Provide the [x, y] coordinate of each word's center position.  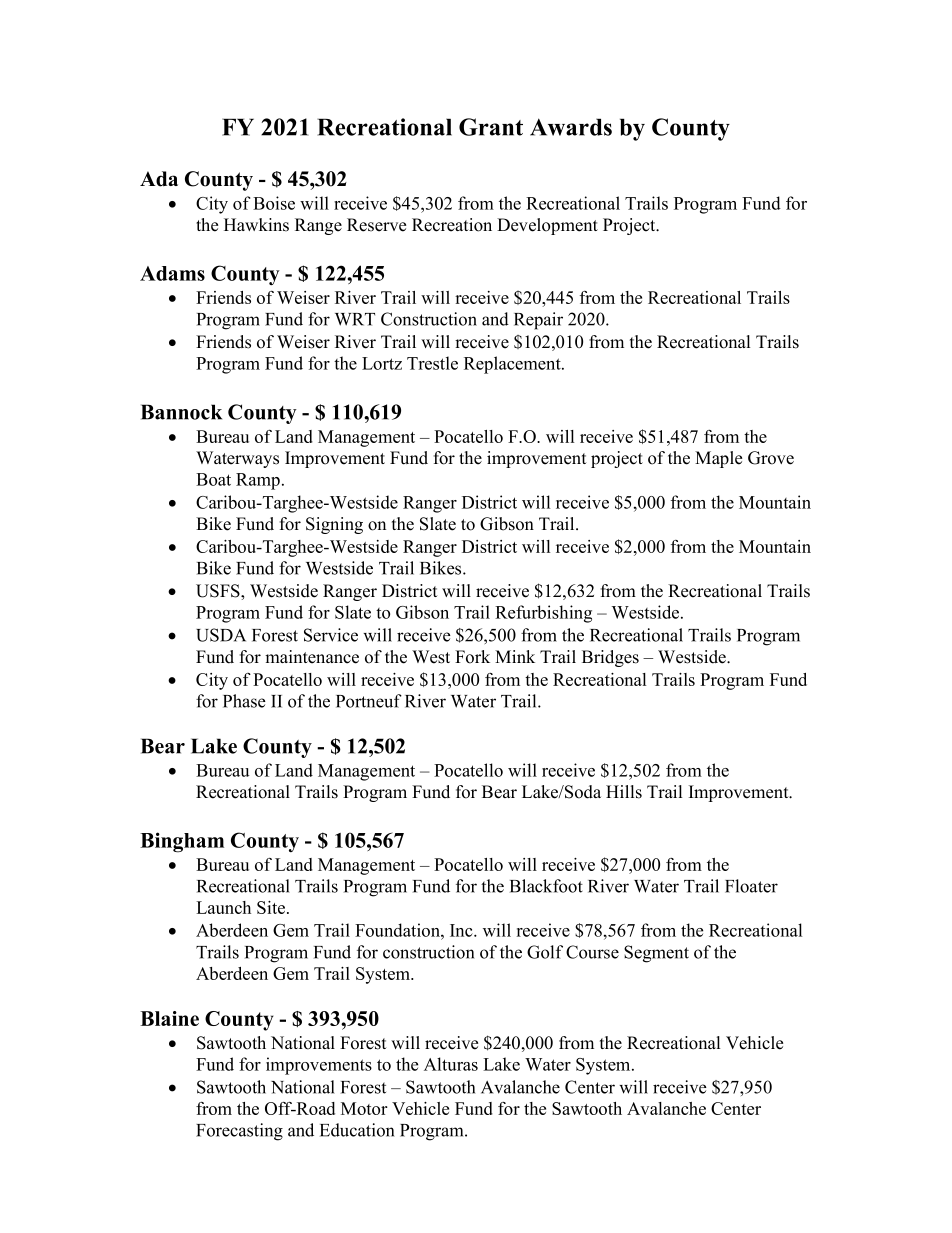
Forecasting [239, 1132]
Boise [274, 203]
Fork [472, 657]
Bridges [610, 658]
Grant [491, 127]
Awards [571, 127]
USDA [221, 635]
